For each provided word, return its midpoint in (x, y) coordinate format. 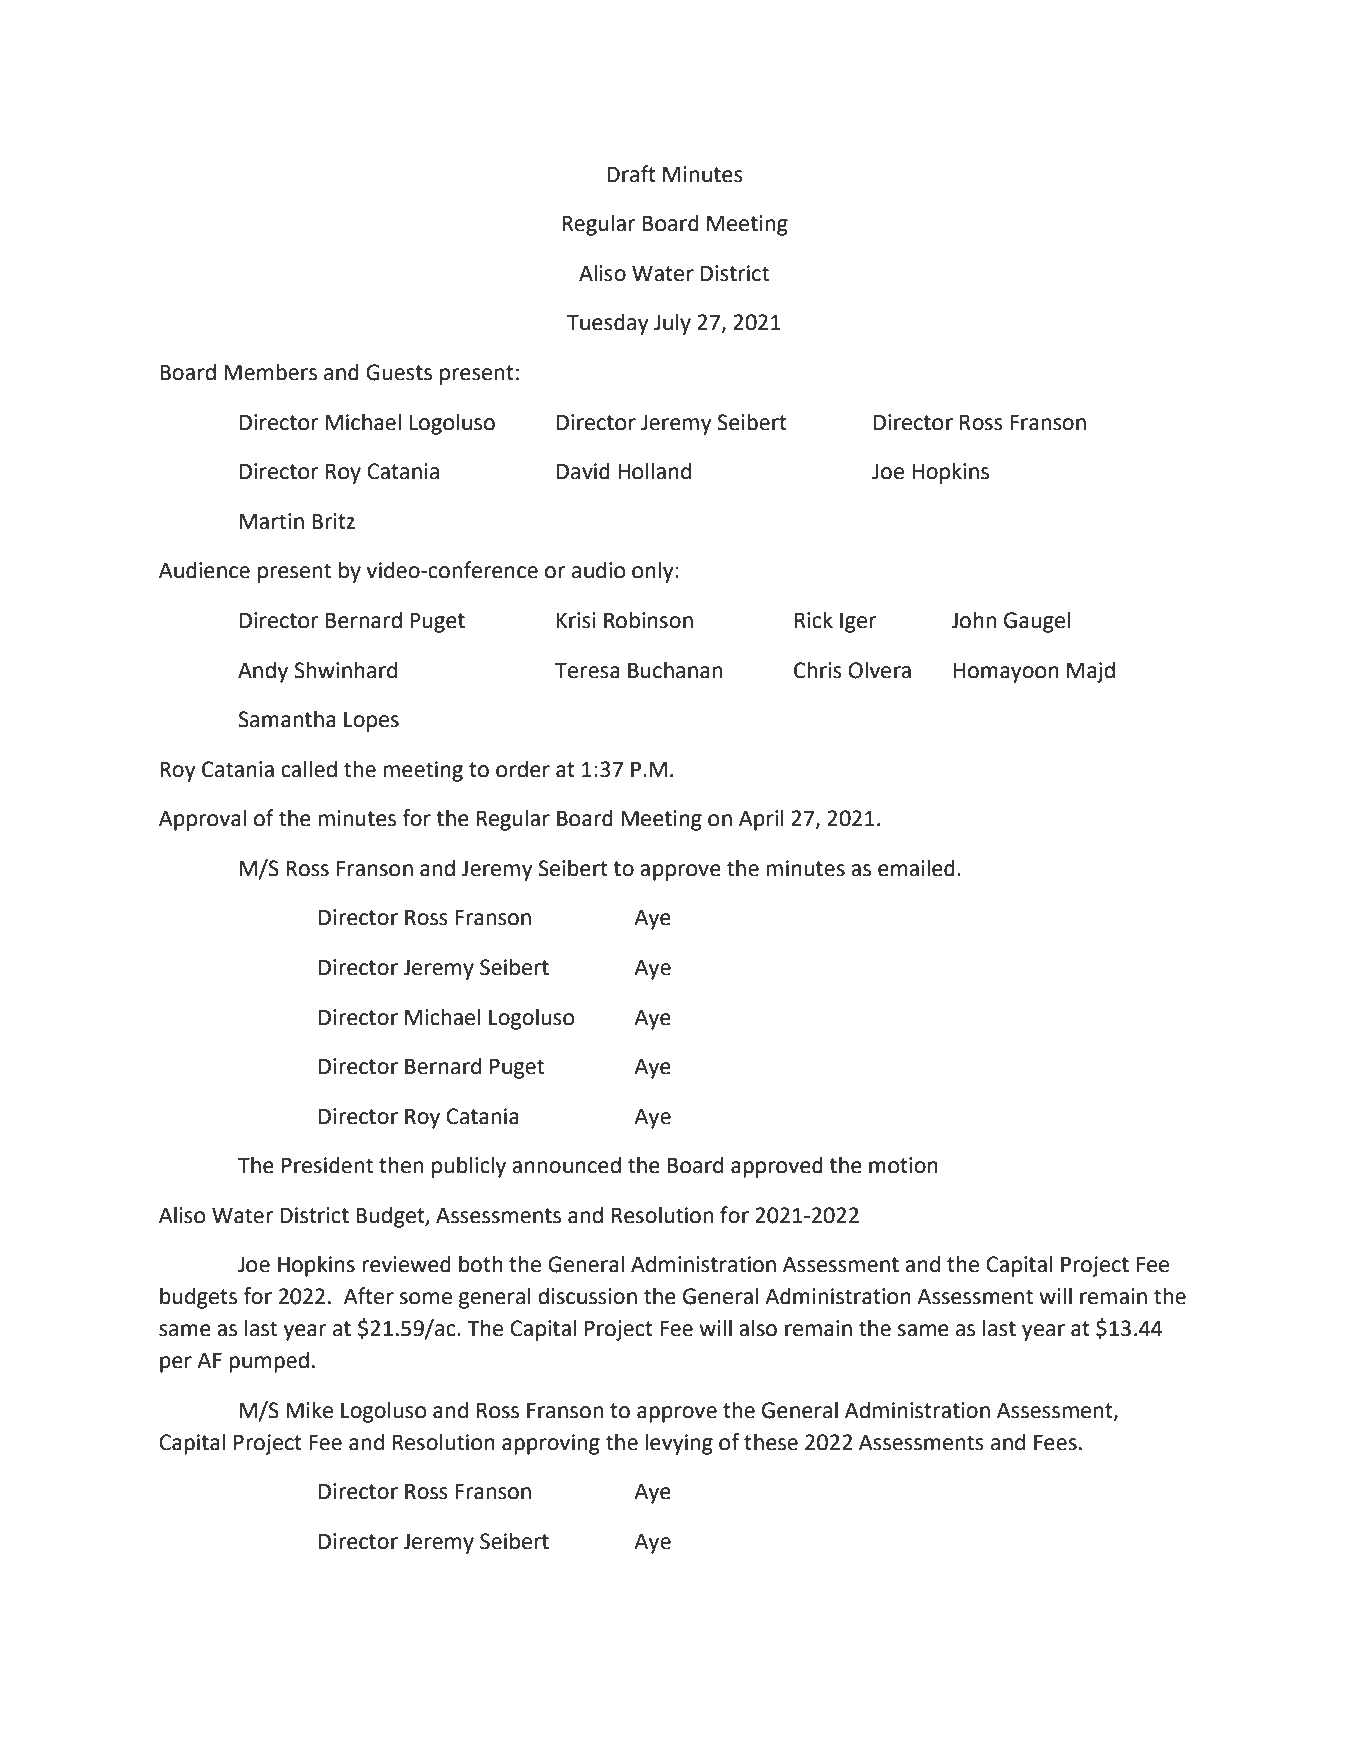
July (672, 324)
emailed (916, 868)
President (327, 1165)
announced (566, 1165)
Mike (309, 1410)
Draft (631, 174)
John (973, 620)
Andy (263, 672)
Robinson (648, 620)
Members (270, 372)
